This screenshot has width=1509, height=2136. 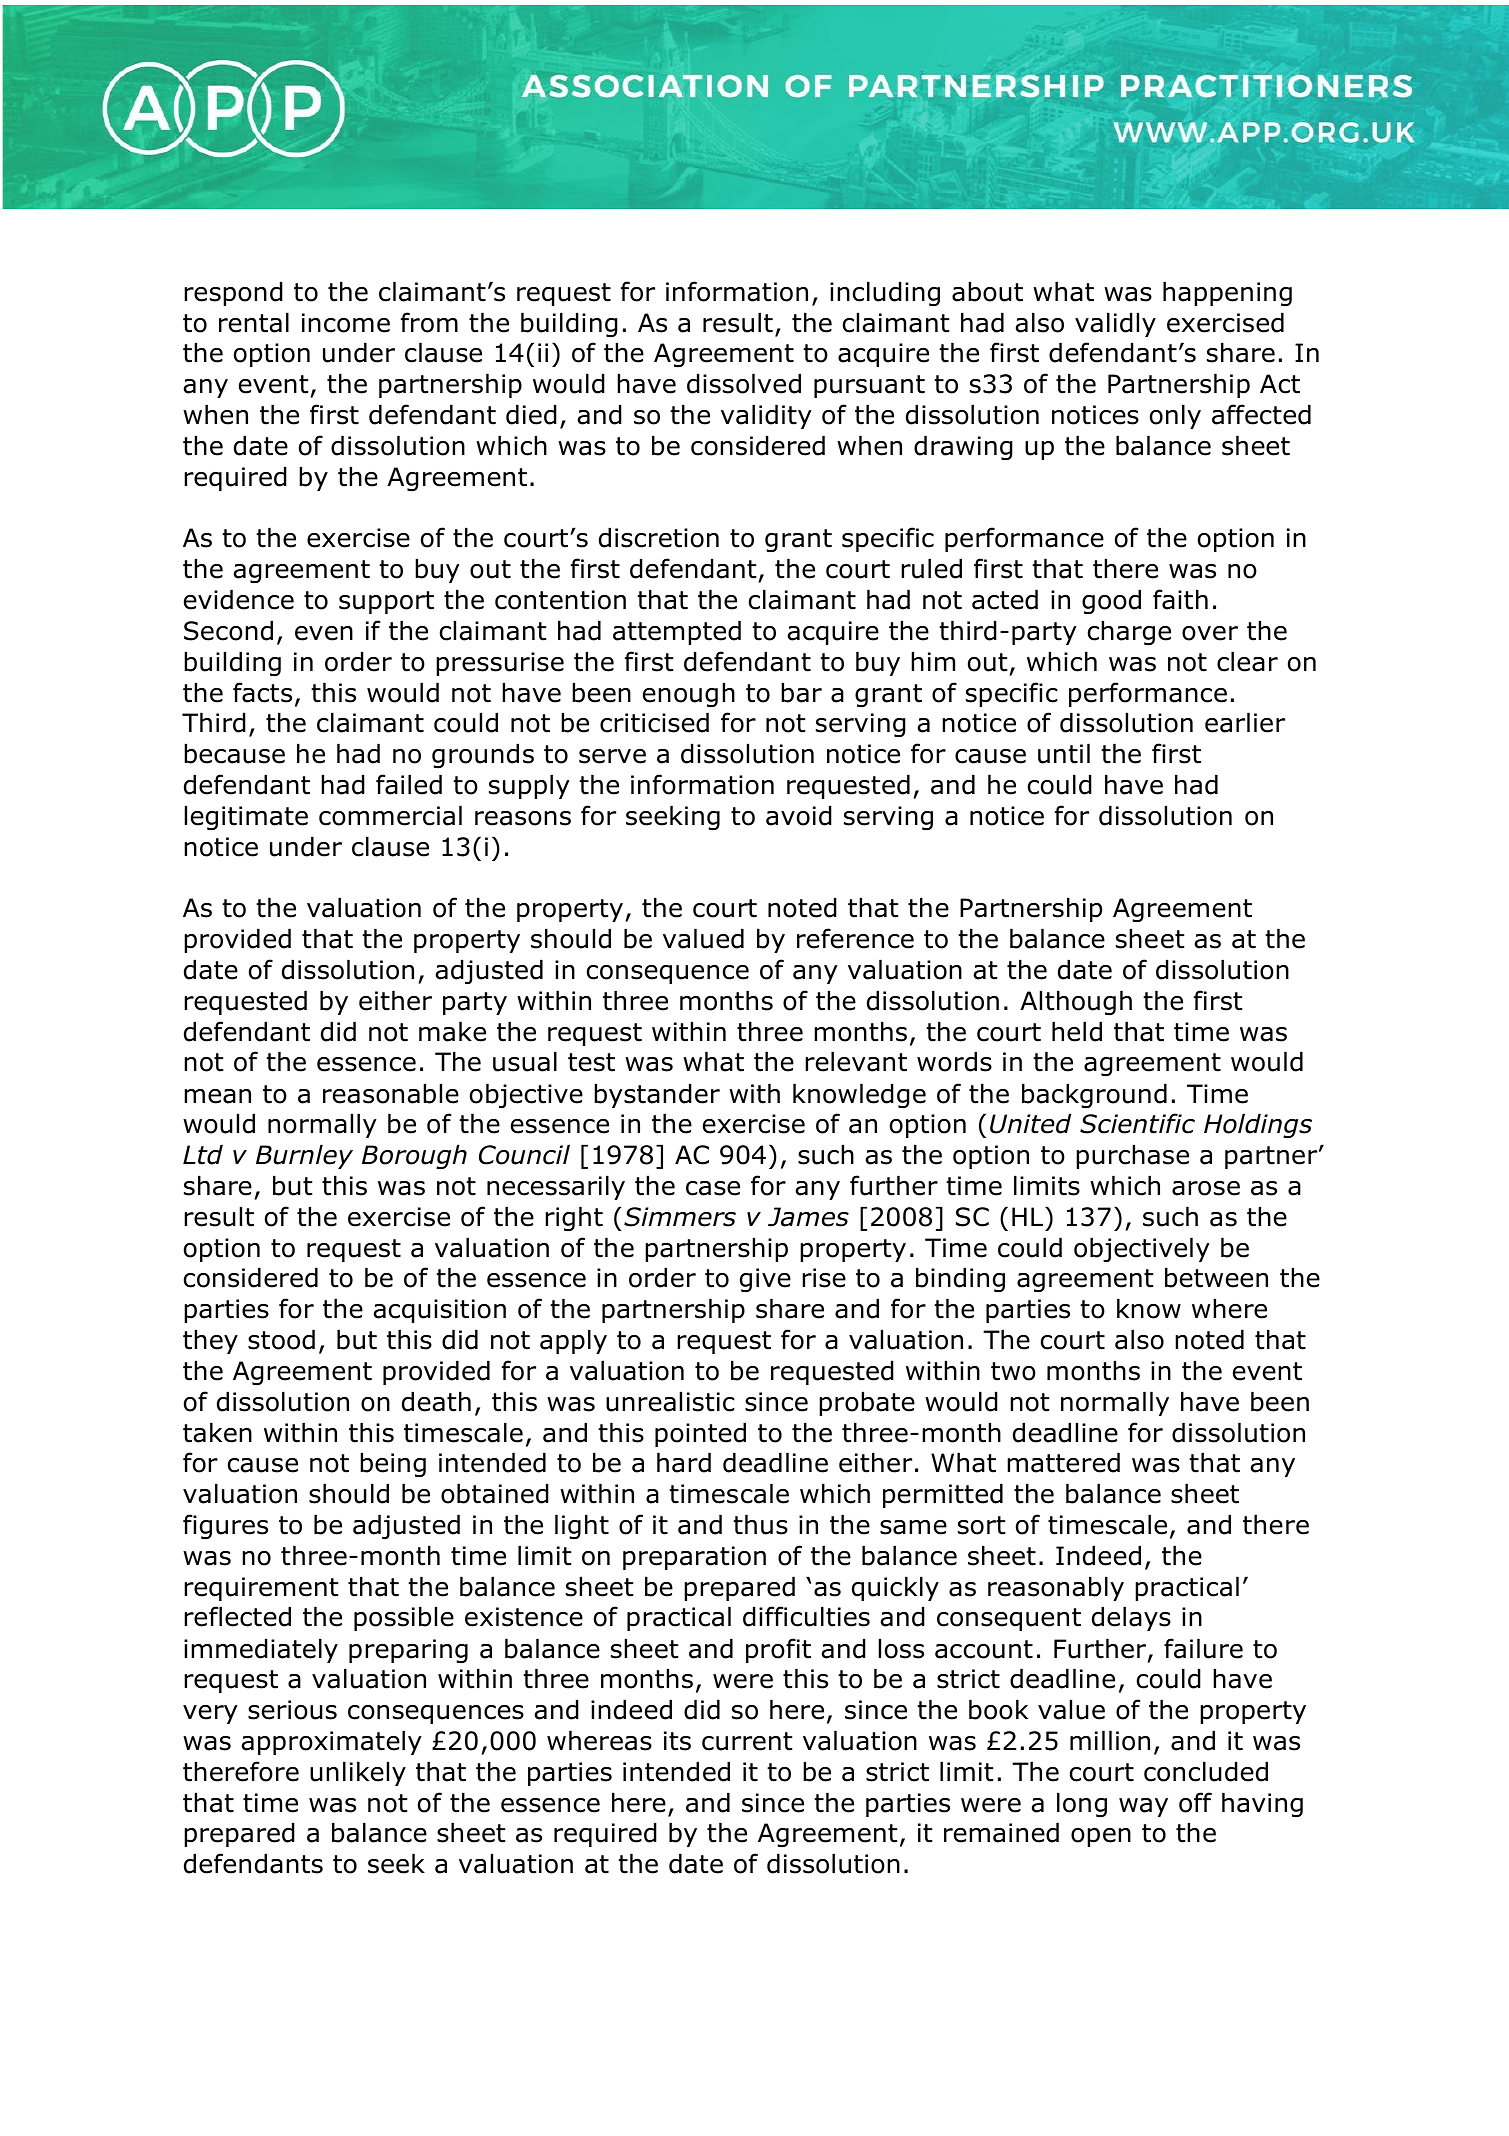 What do you see at coordinates (1115, 324) in the screenshot?
I see `validly` at bounding box center [1115, 324].
